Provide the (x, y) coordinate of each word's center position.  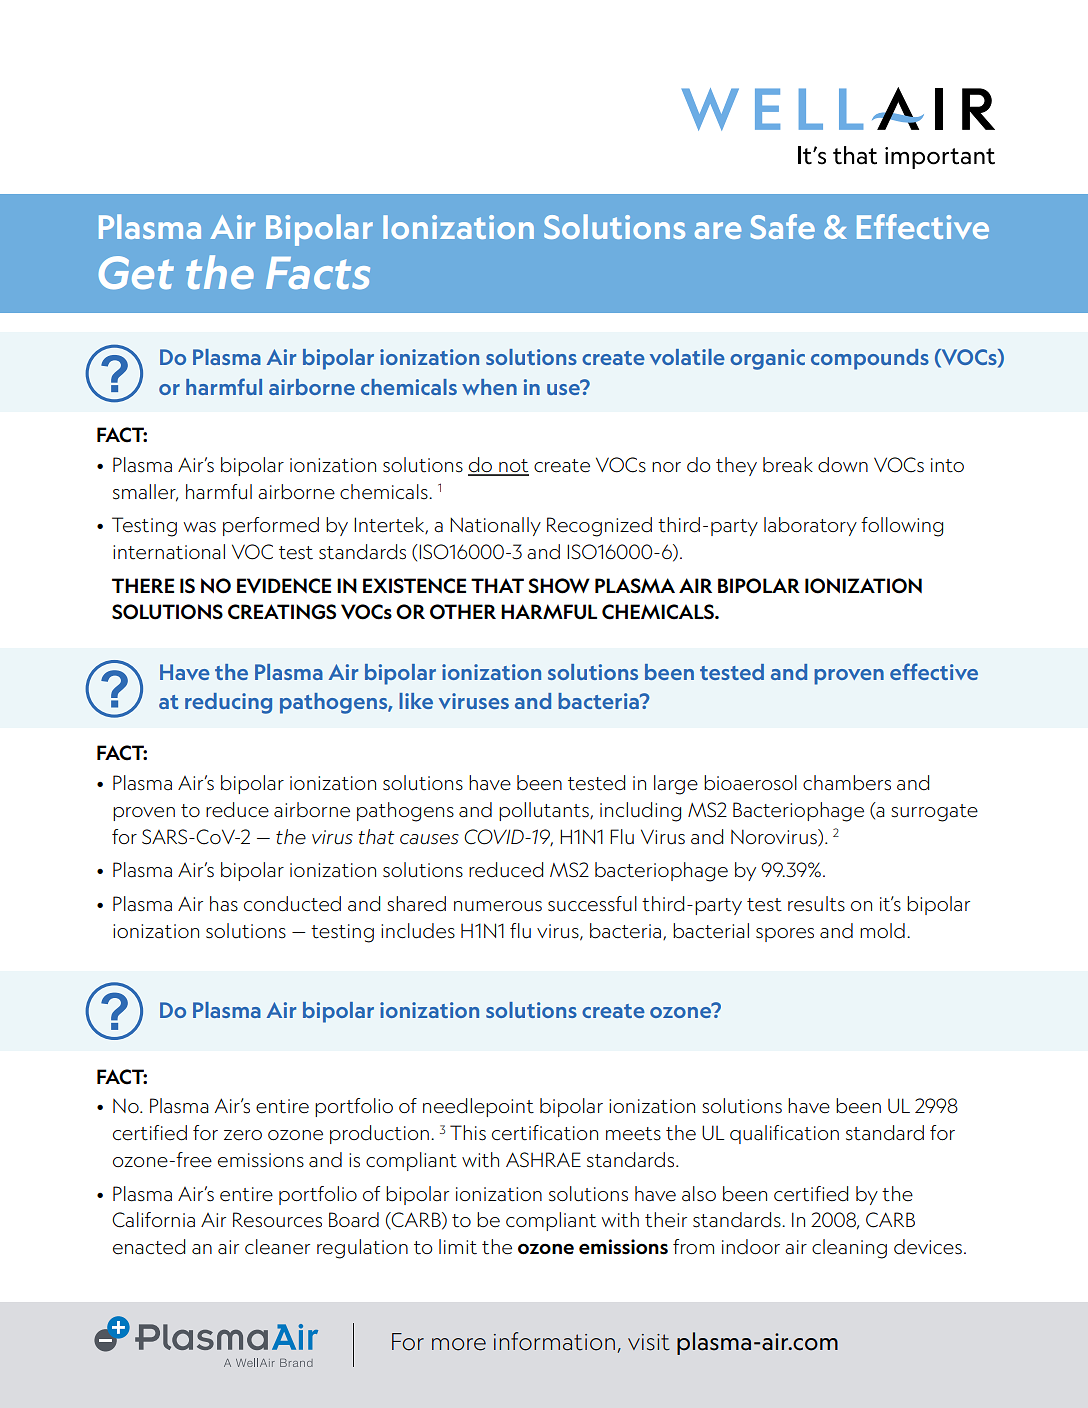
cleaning (849, 1249)
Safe (783, 226)
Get (136, 272)
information (554, 1341)
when (489, 387)
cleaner (277, 1247)
